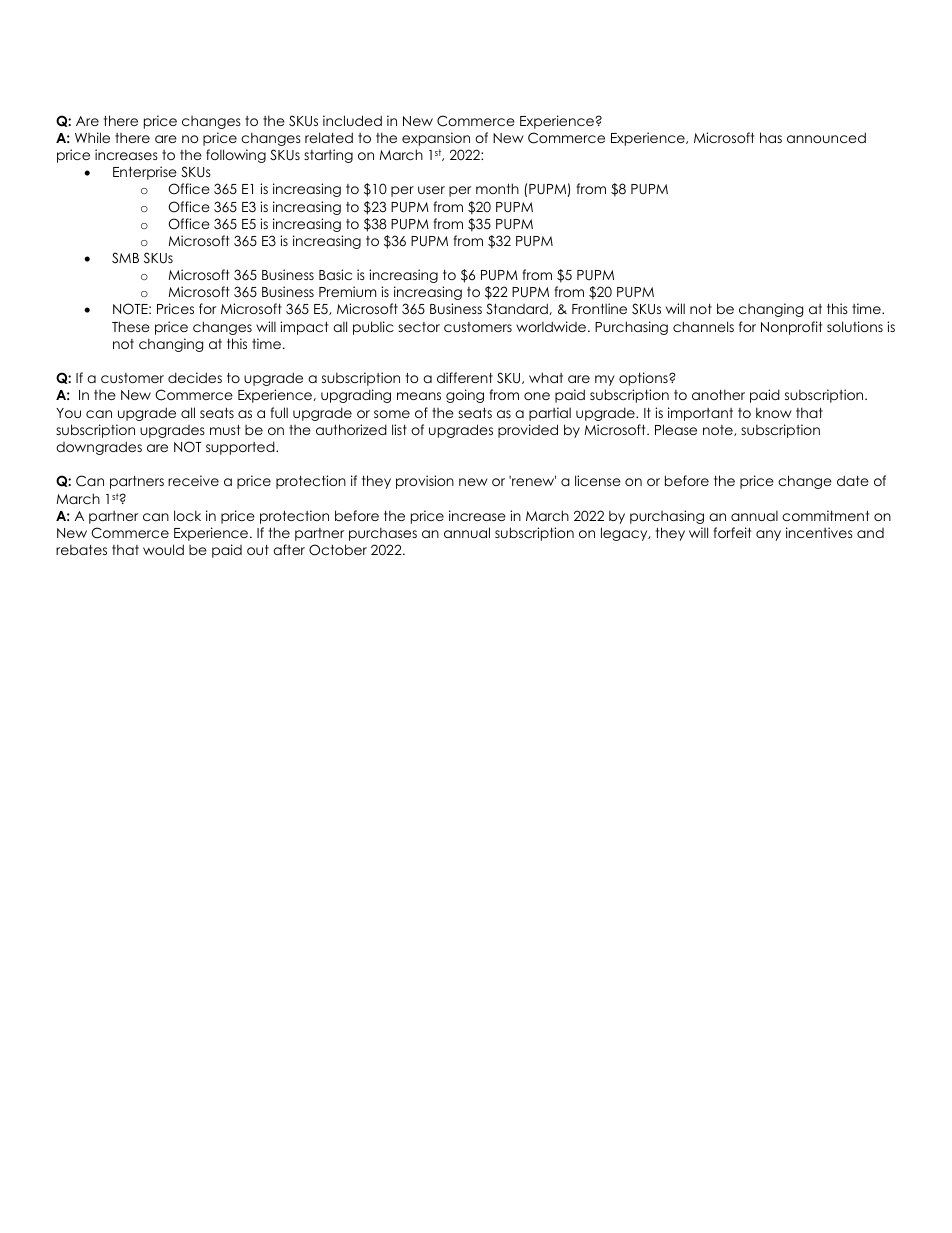 This document has width=952, height=1233. I want to click on Nonprofit, so click(791, 328).
